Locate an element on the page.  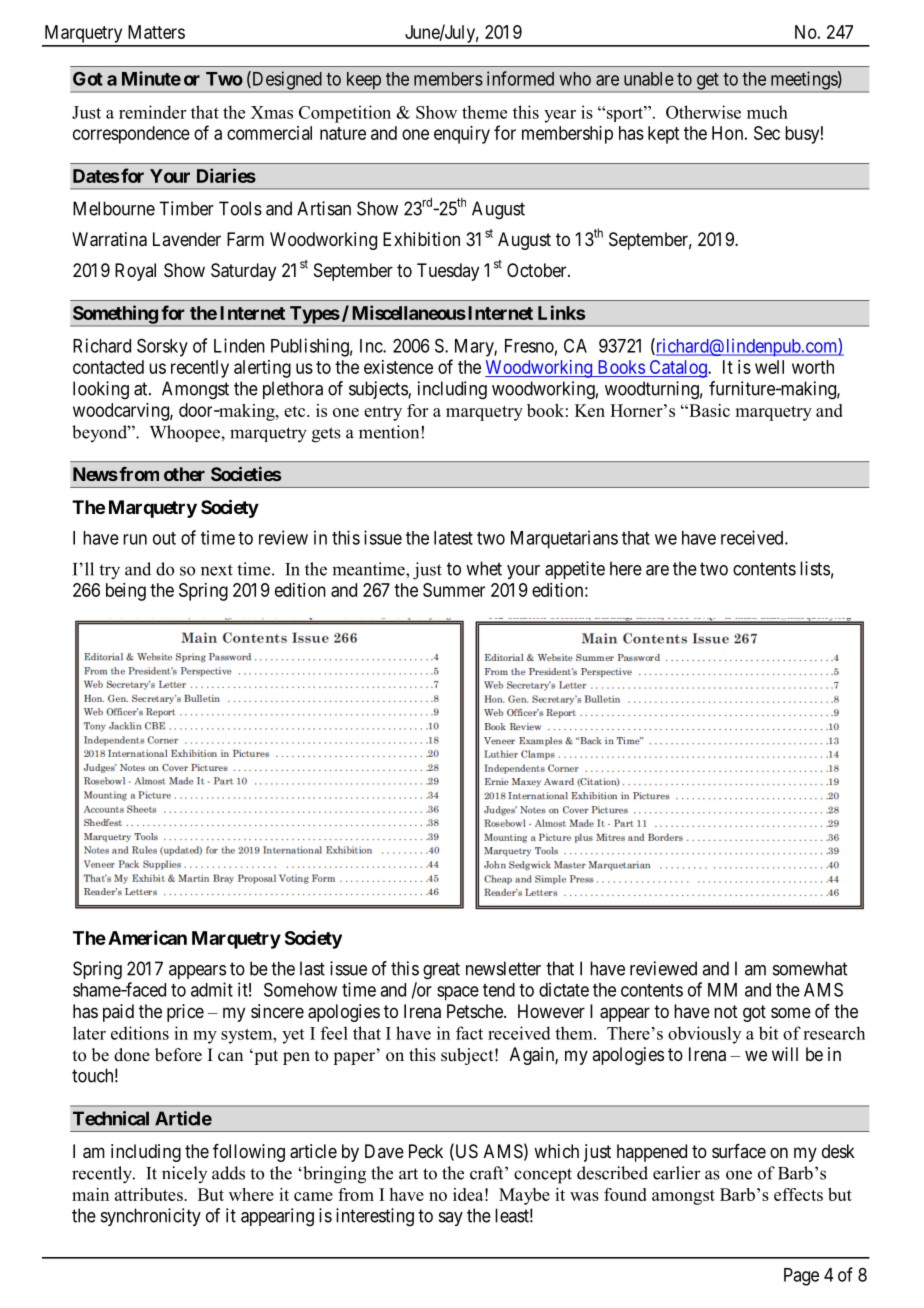
Matters is located at coordinates (156, 32).
